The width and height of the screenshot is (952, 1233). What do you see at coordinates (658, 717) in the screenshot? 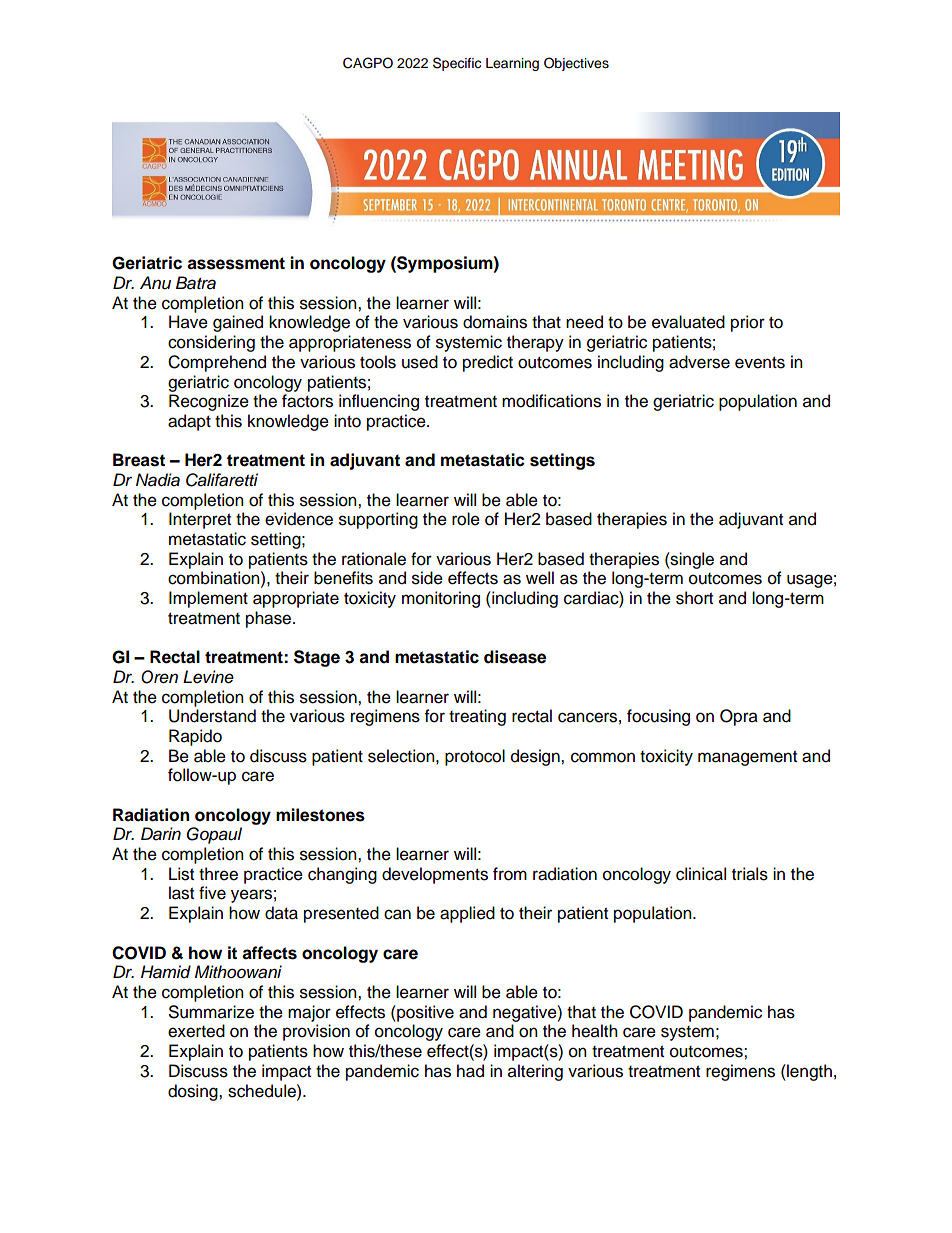
I see `focusing` at bounding box center [658, 717].
